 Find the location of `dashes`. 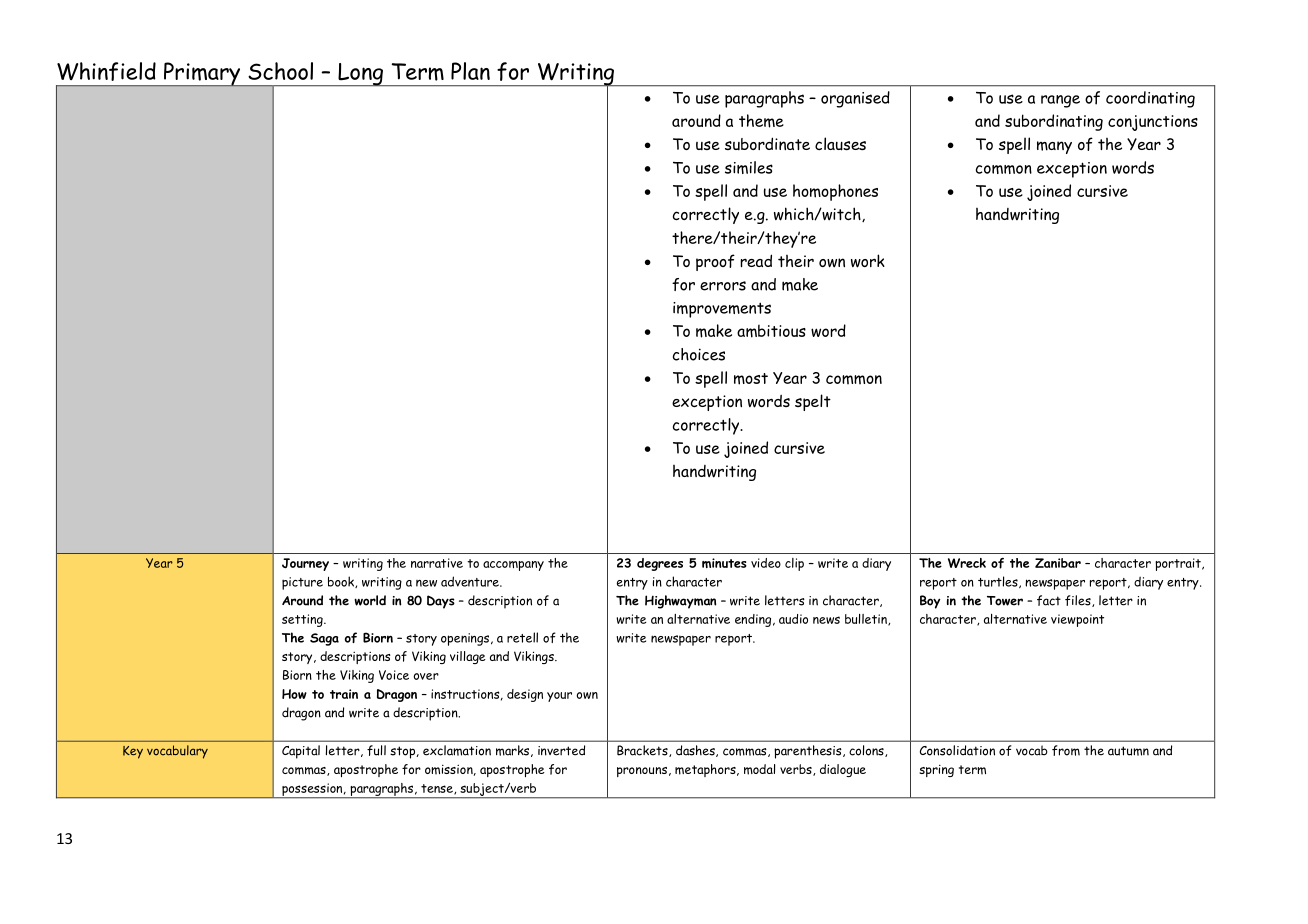

dashes is located at coordinates (696, 751).
